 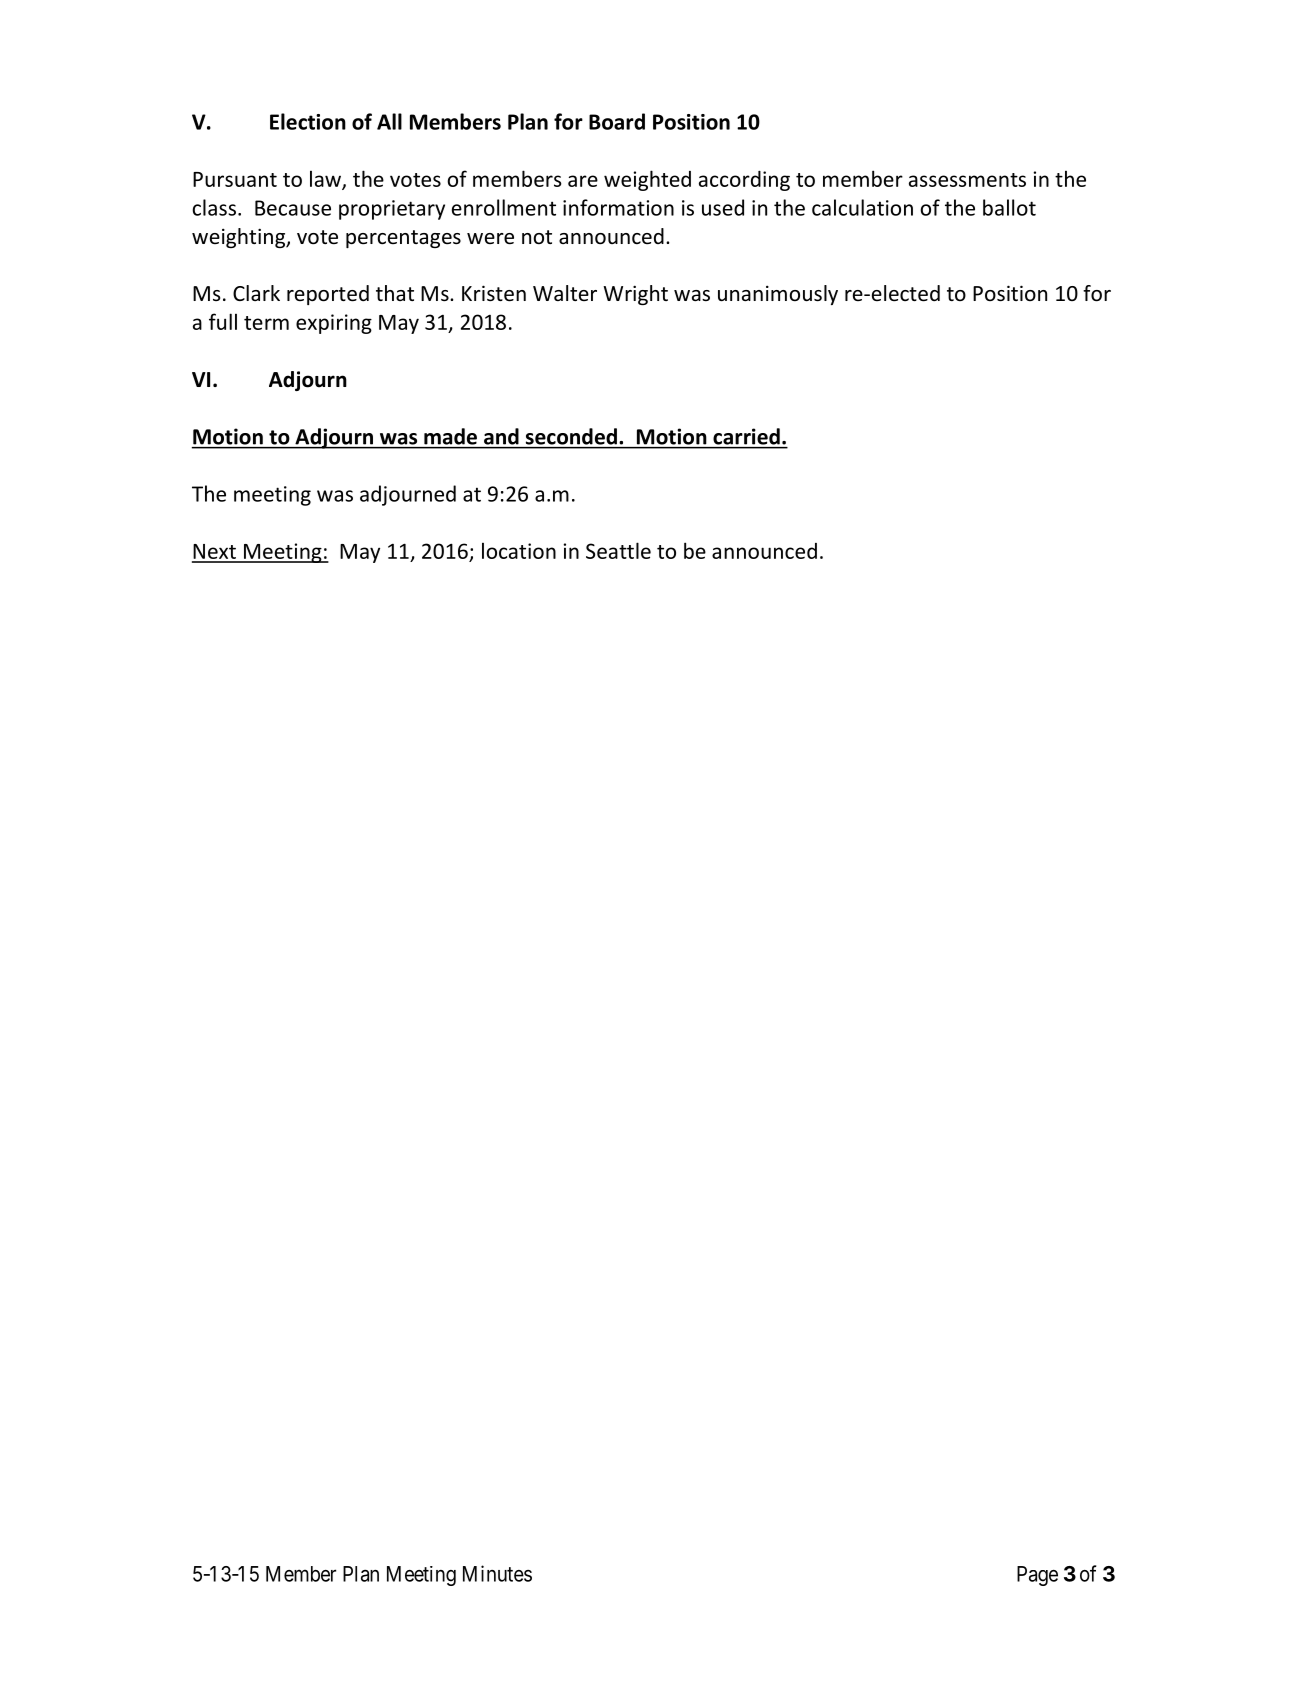 I want to click on location, so click(x=519, y=551).
